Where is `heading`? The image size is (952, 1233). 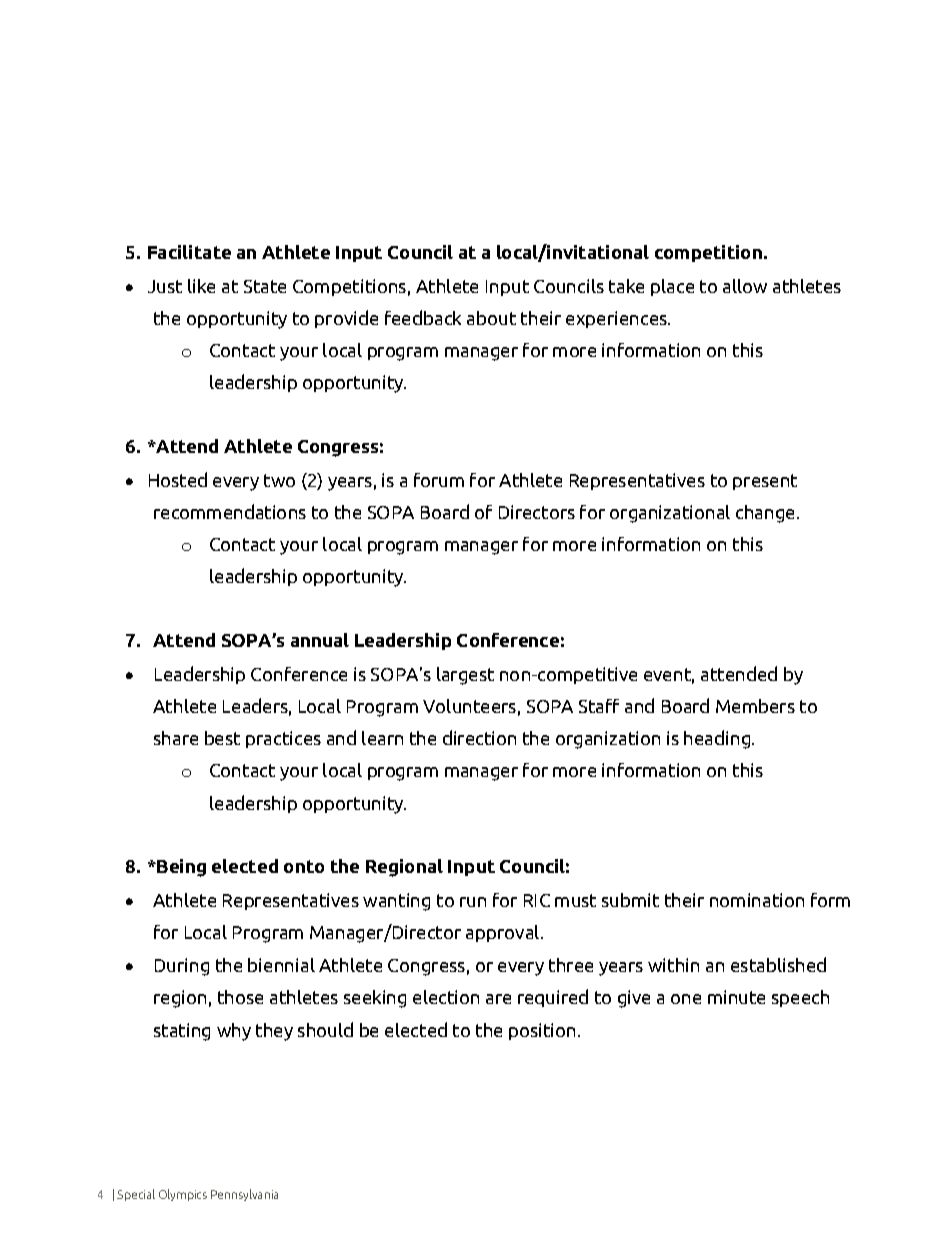
heading is located at coordinates (718, 739).
